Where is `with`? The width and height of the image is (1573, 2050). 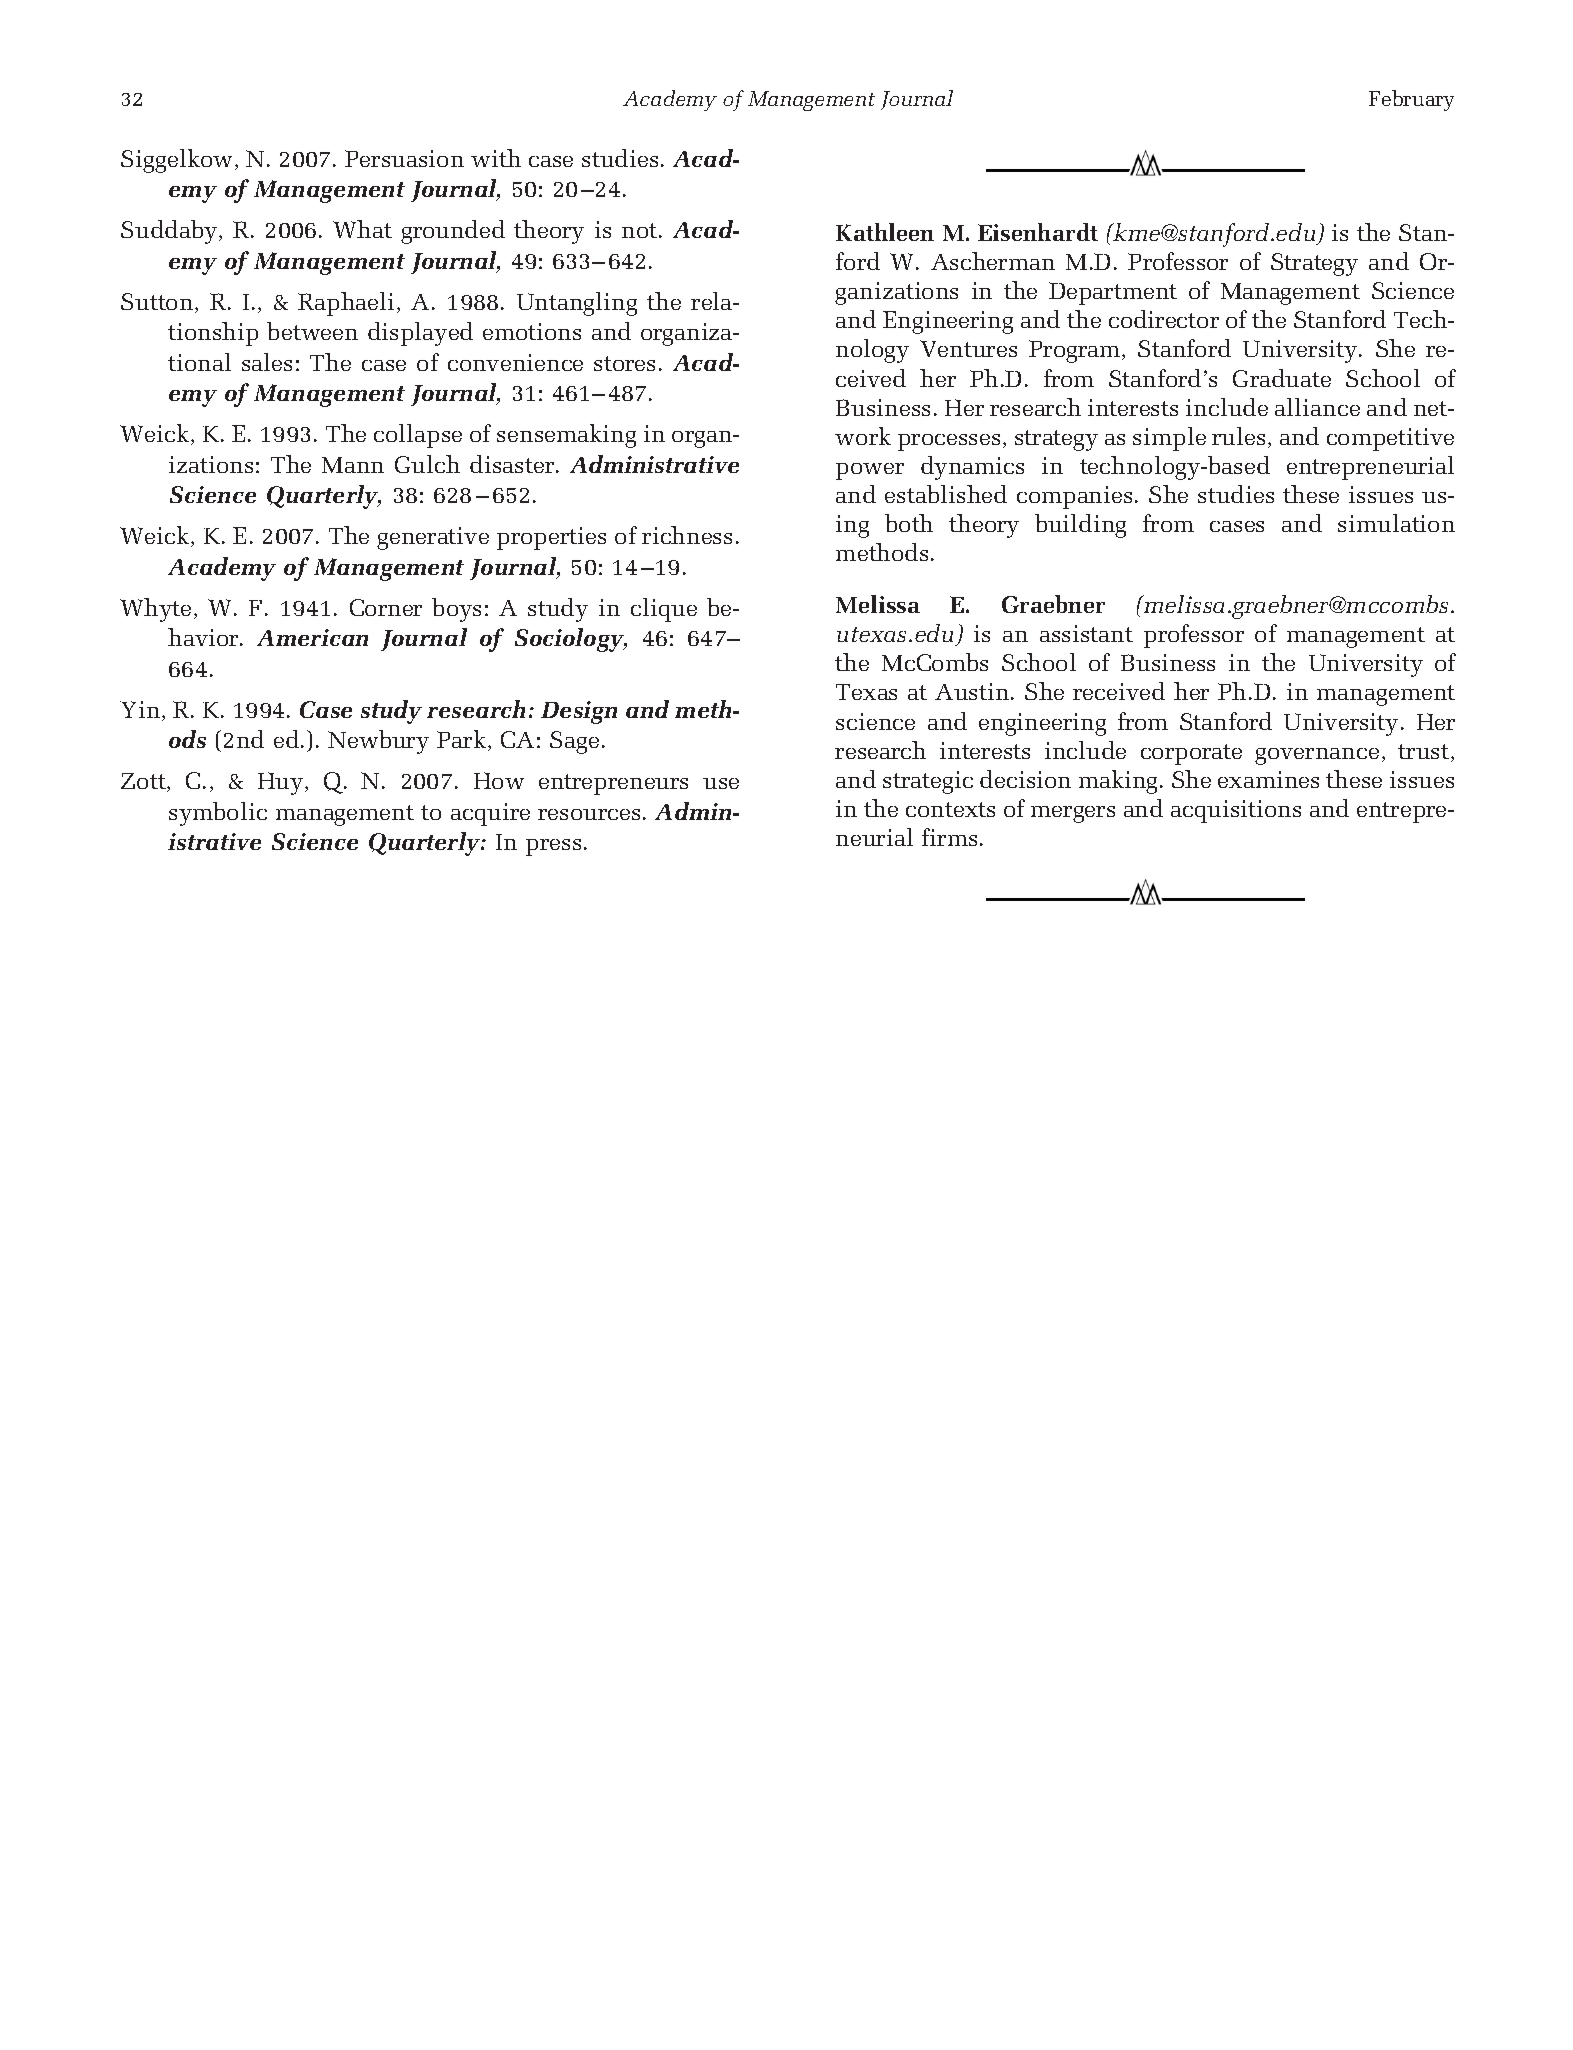 with is located at coordinates (496, 158).
